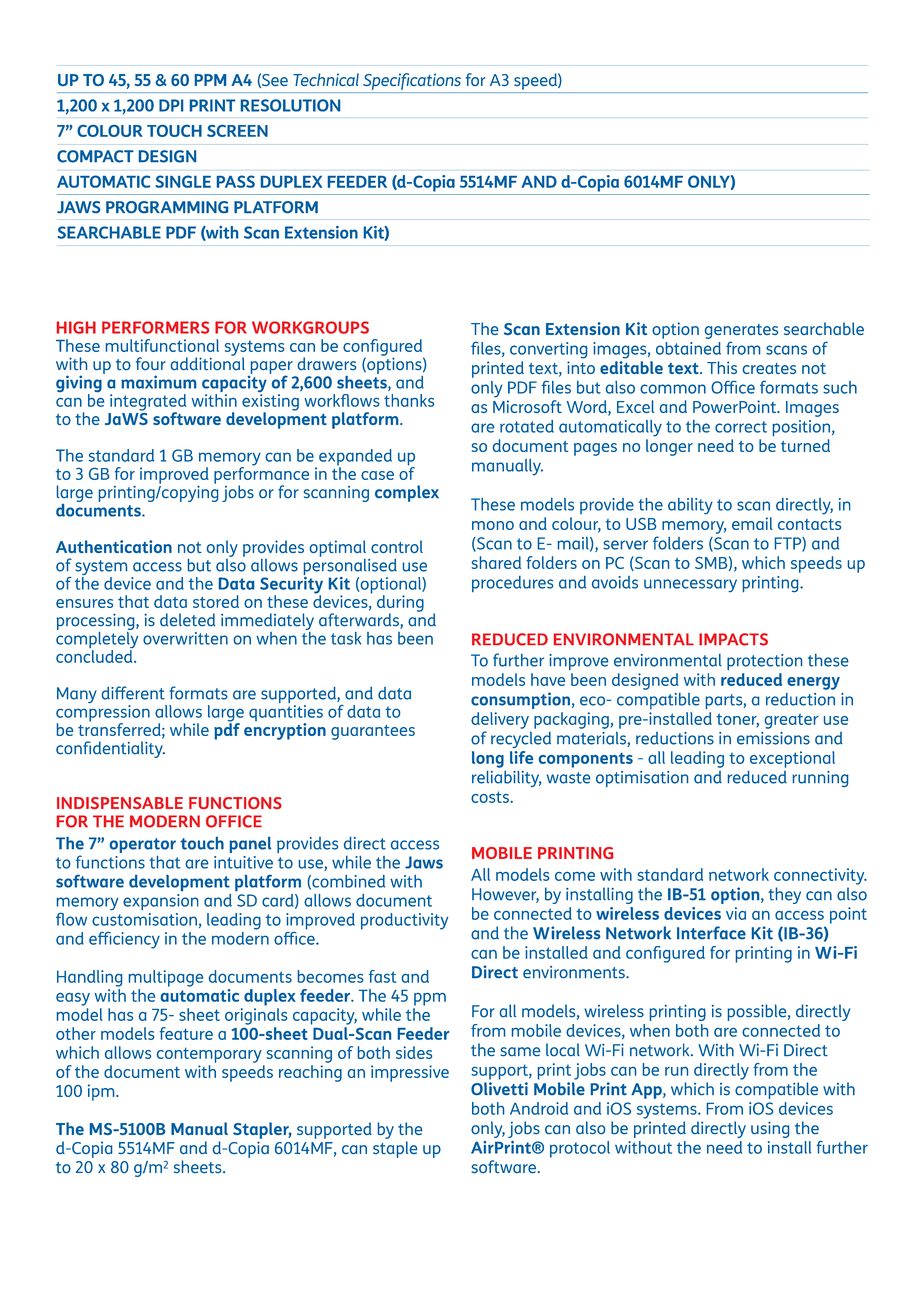 Image resolution: width=924 pixels, height=1297 pixels. Describe the element at coordinates (102, 1092) in the screenshot. I see `ipm` at that location.
